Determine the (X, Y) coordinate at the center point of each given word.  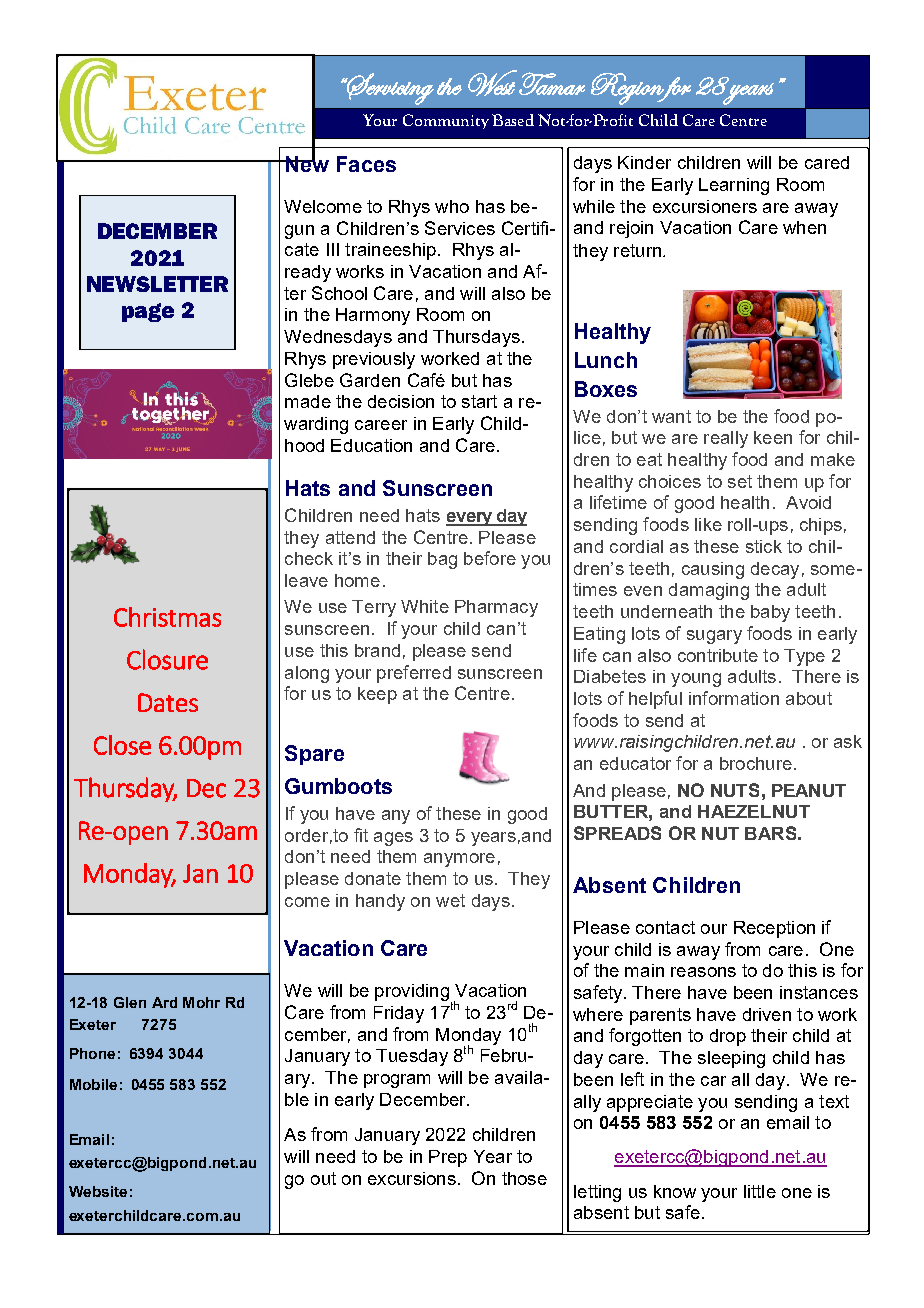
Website (98, 1191)
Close (122, 745)
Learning (734, 186)
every (470, 519)
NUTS (735, 790)
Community (446, 121)
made (308, 401)
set (740, 481)
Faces (366, 164)
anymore (459, 860)
